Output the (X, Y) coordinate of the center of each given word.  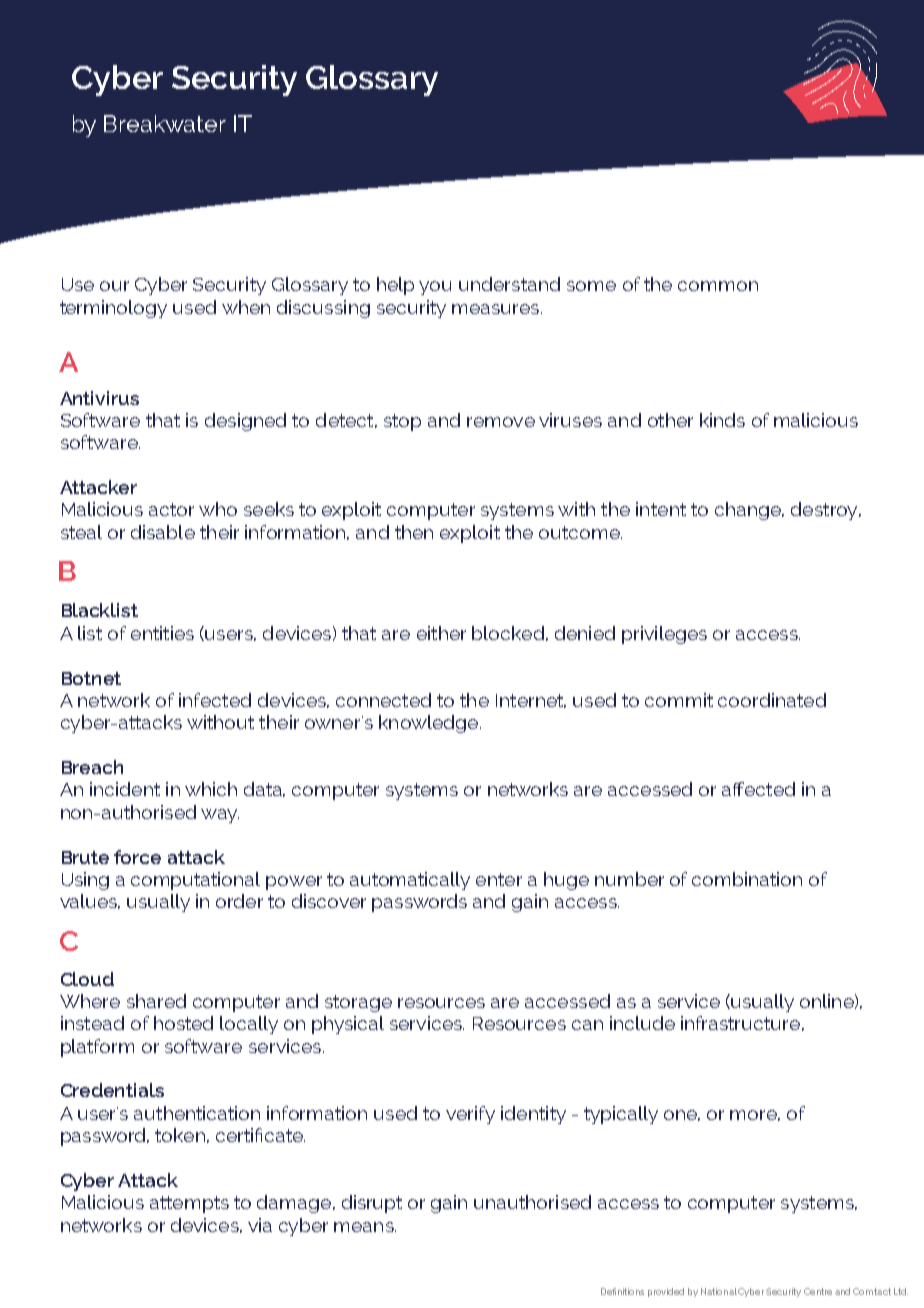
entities (162, 633)
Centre (818, 1291)
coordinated (772, 700)
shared (156, 1001)
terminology (113, 309)
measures (497, 309)
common (718, 286)
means (365, 1227)
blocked (508, 633)
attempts (189, 1204)
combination (747, 879)
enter (499, 879)
